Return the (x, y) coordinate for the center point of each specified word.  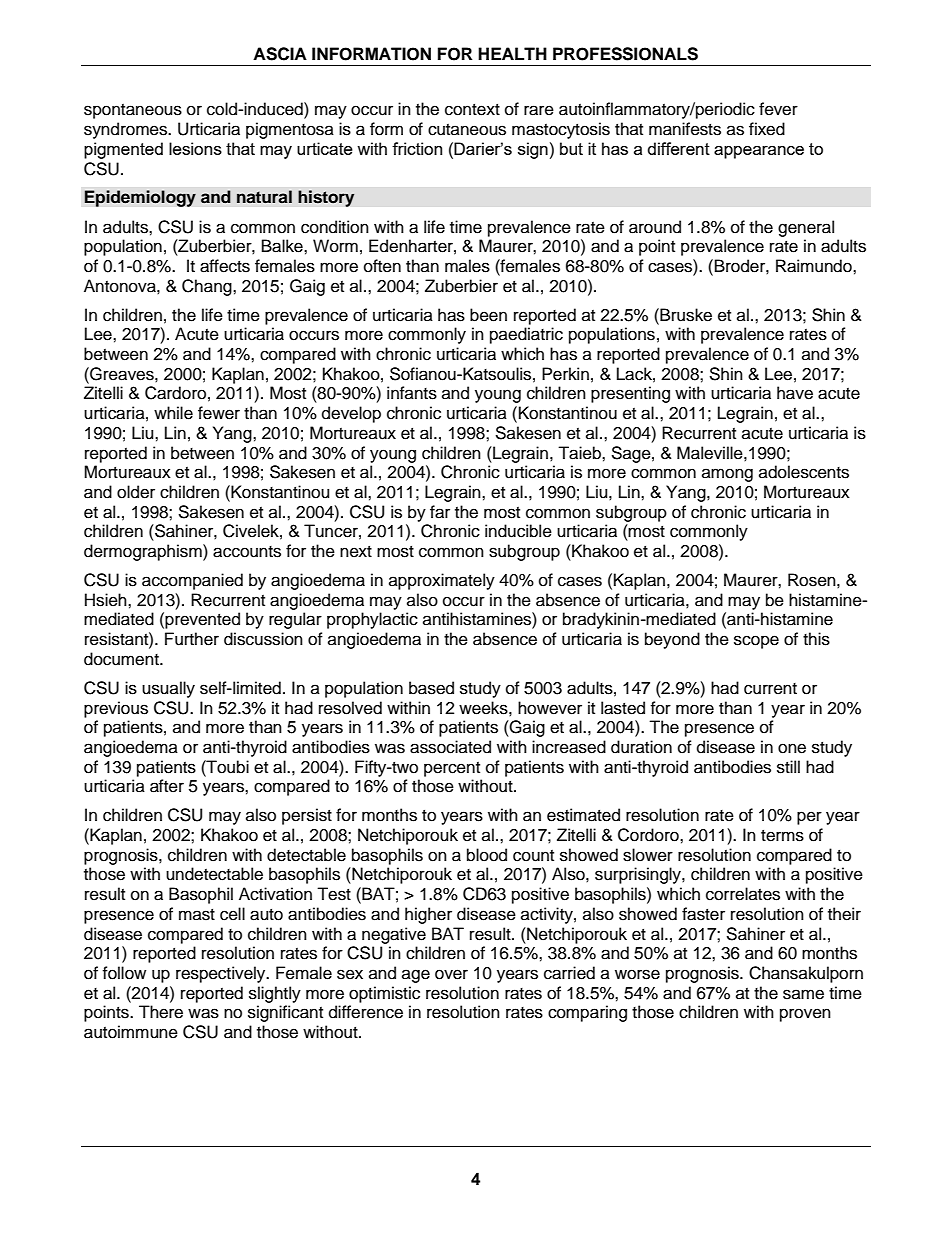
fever (778, 109)
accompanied (192, 581)
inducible (518, 531)
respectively (222, 974)
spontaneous (133, 111)
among (727, 475)
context (472, 110)
